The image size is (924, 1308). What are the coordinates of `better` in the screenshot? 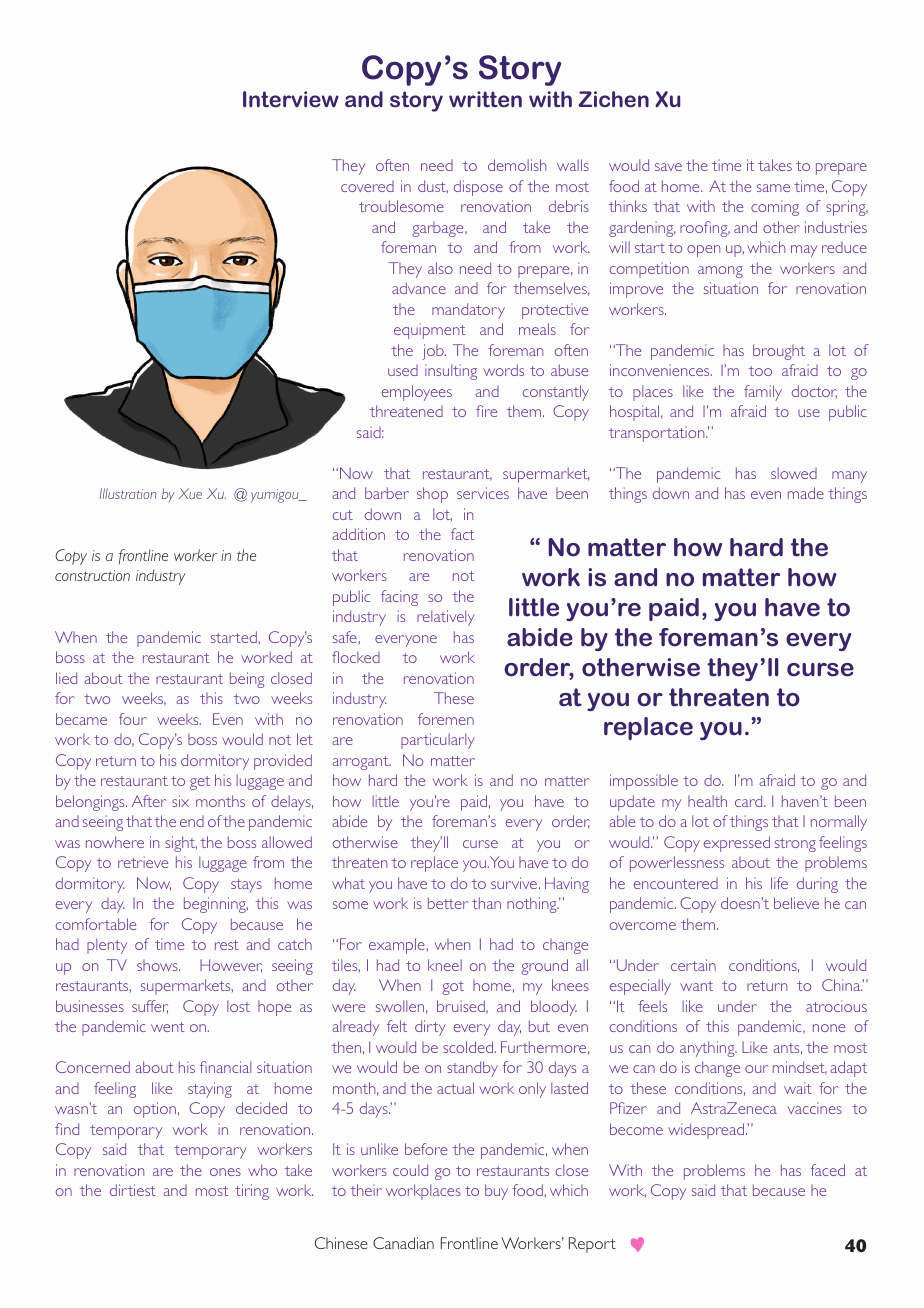 It's located at (448, 903).
